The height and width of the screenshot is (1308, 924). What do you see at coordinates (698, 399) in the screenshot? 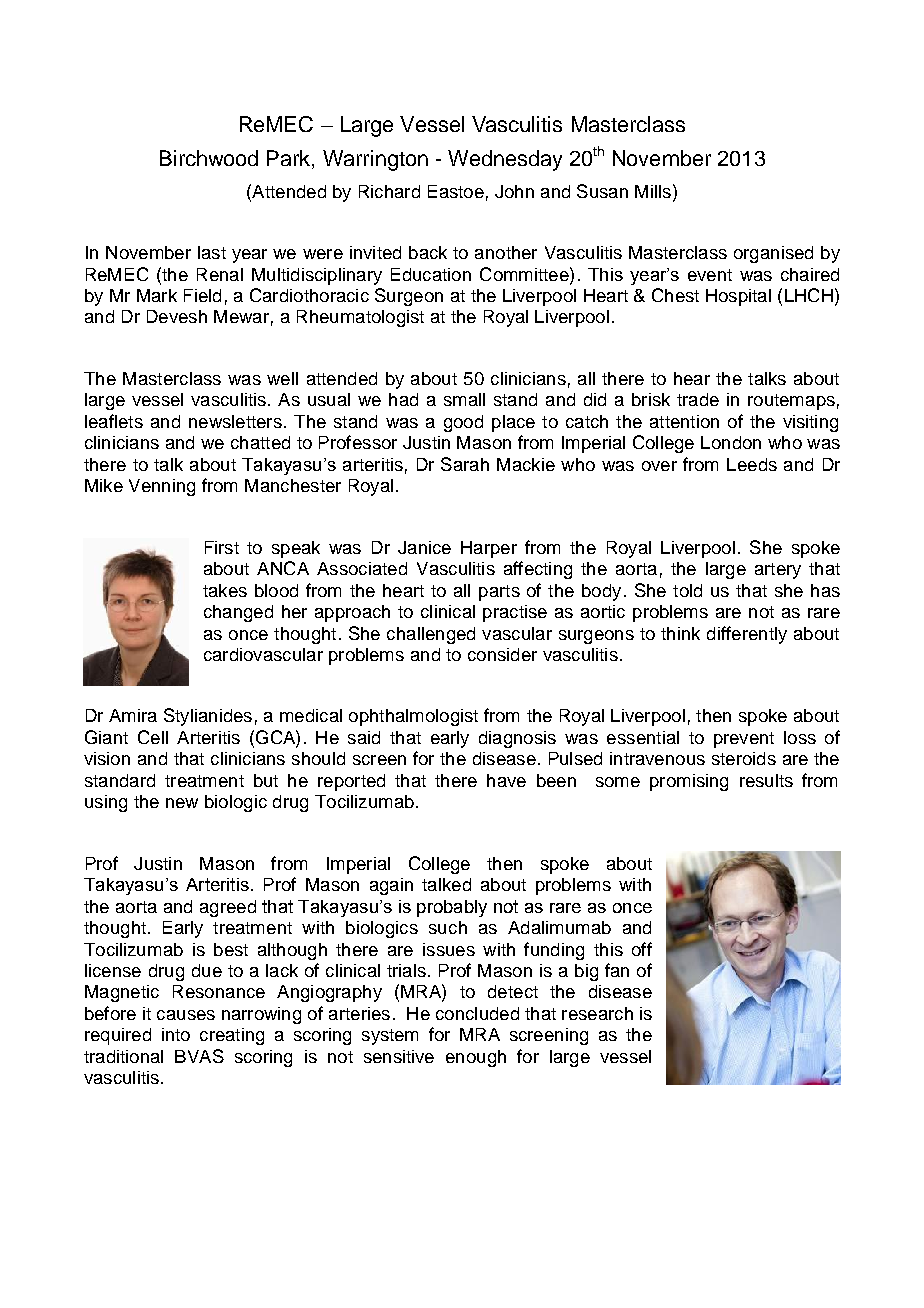
I see `trade` at bounding box center [698, 399].
